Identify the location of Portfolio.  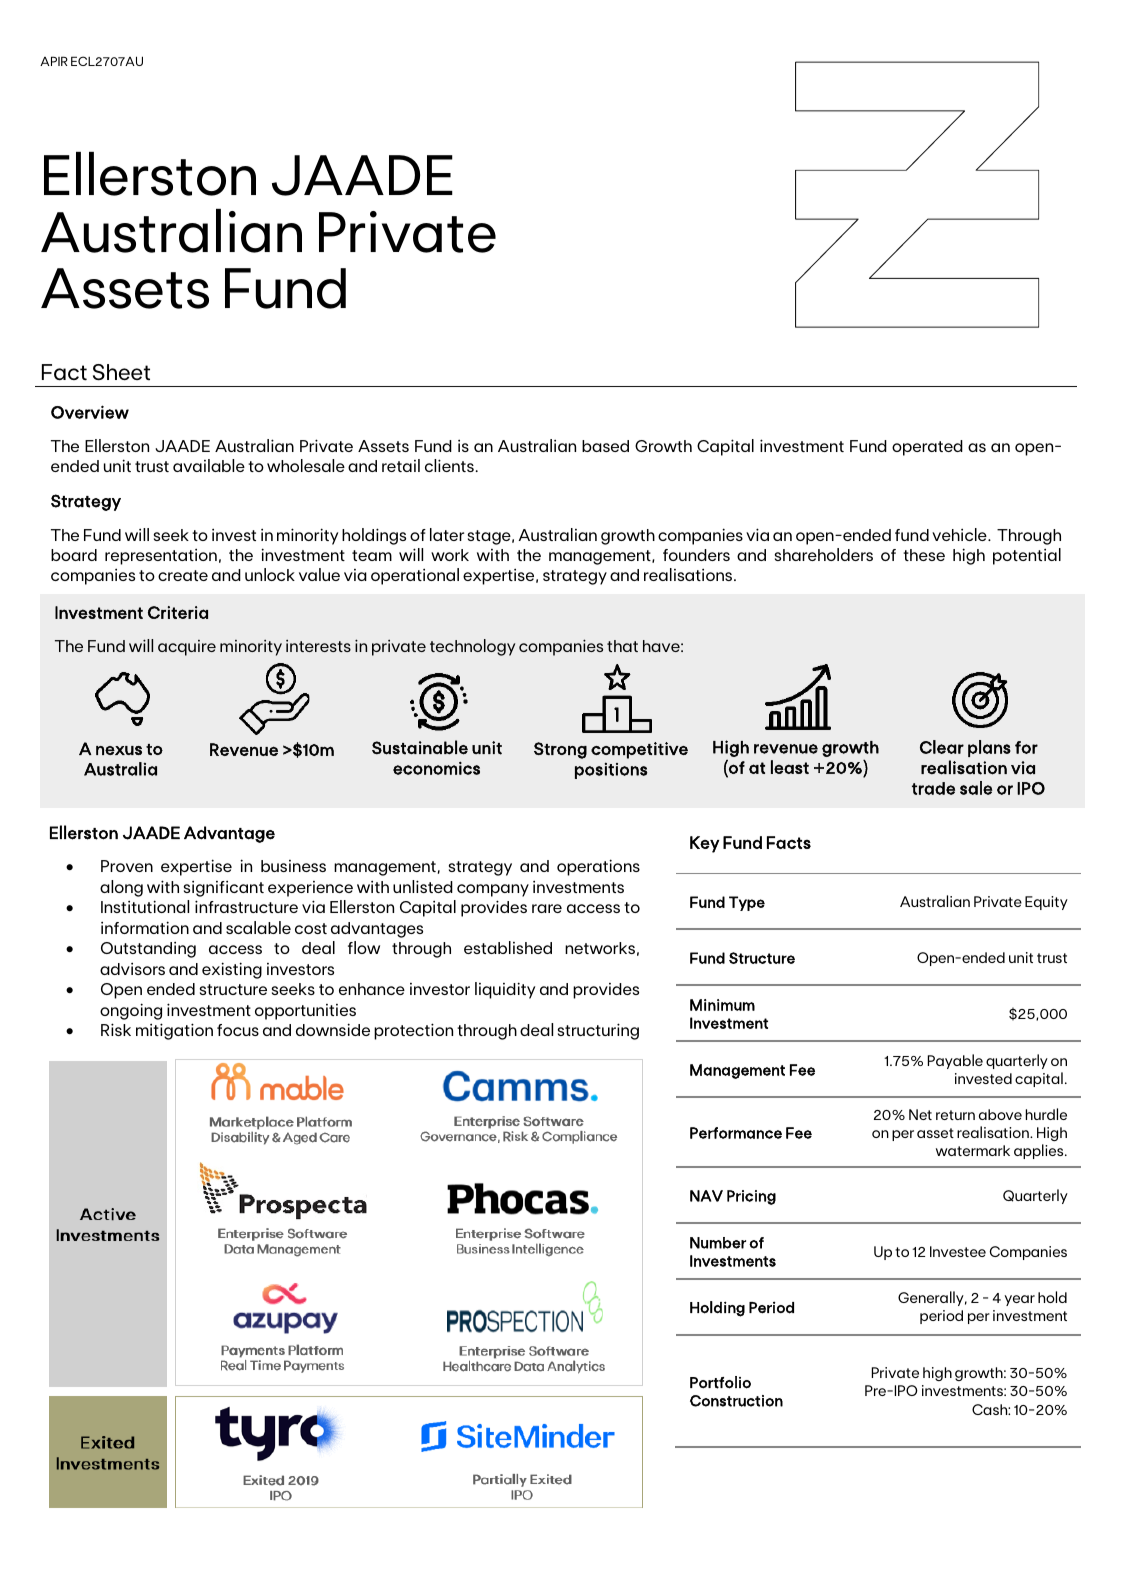
(720, 1382).
